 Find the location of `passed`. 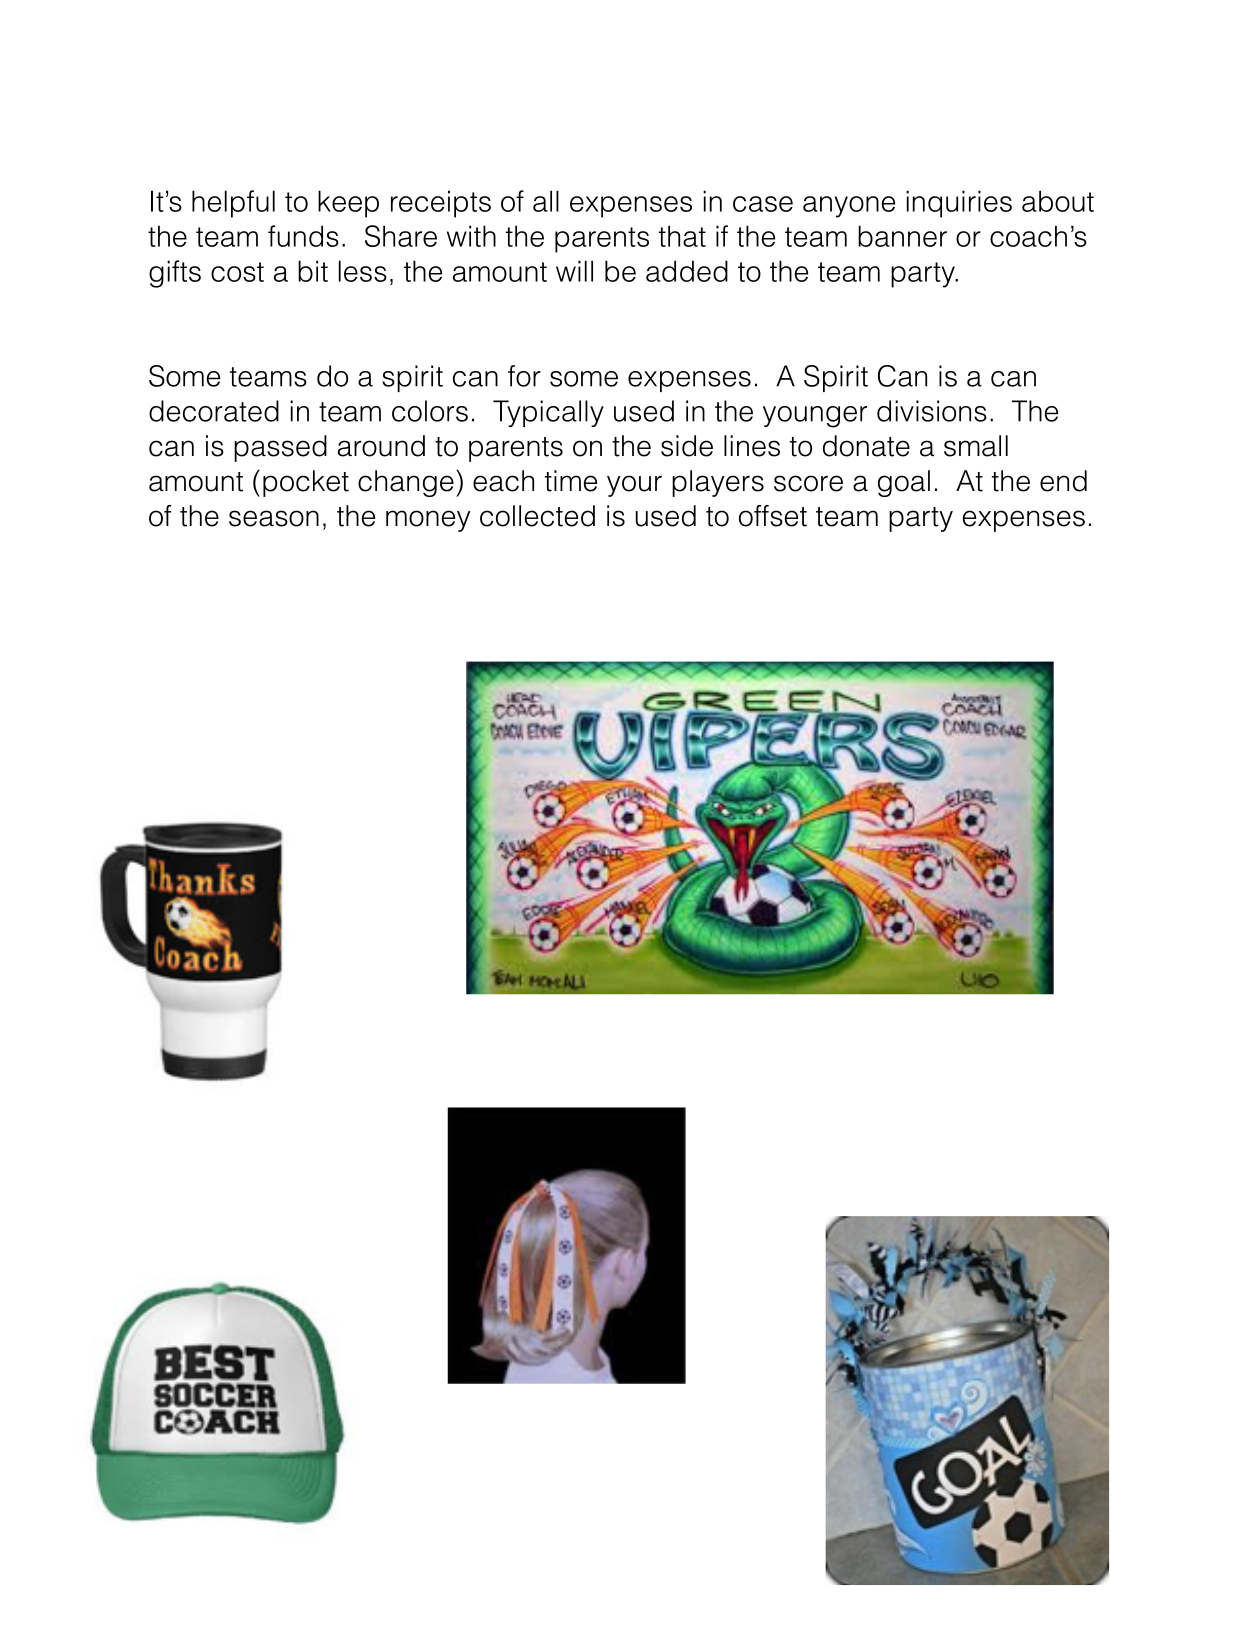

passed is located at coordinates (280, 448).
